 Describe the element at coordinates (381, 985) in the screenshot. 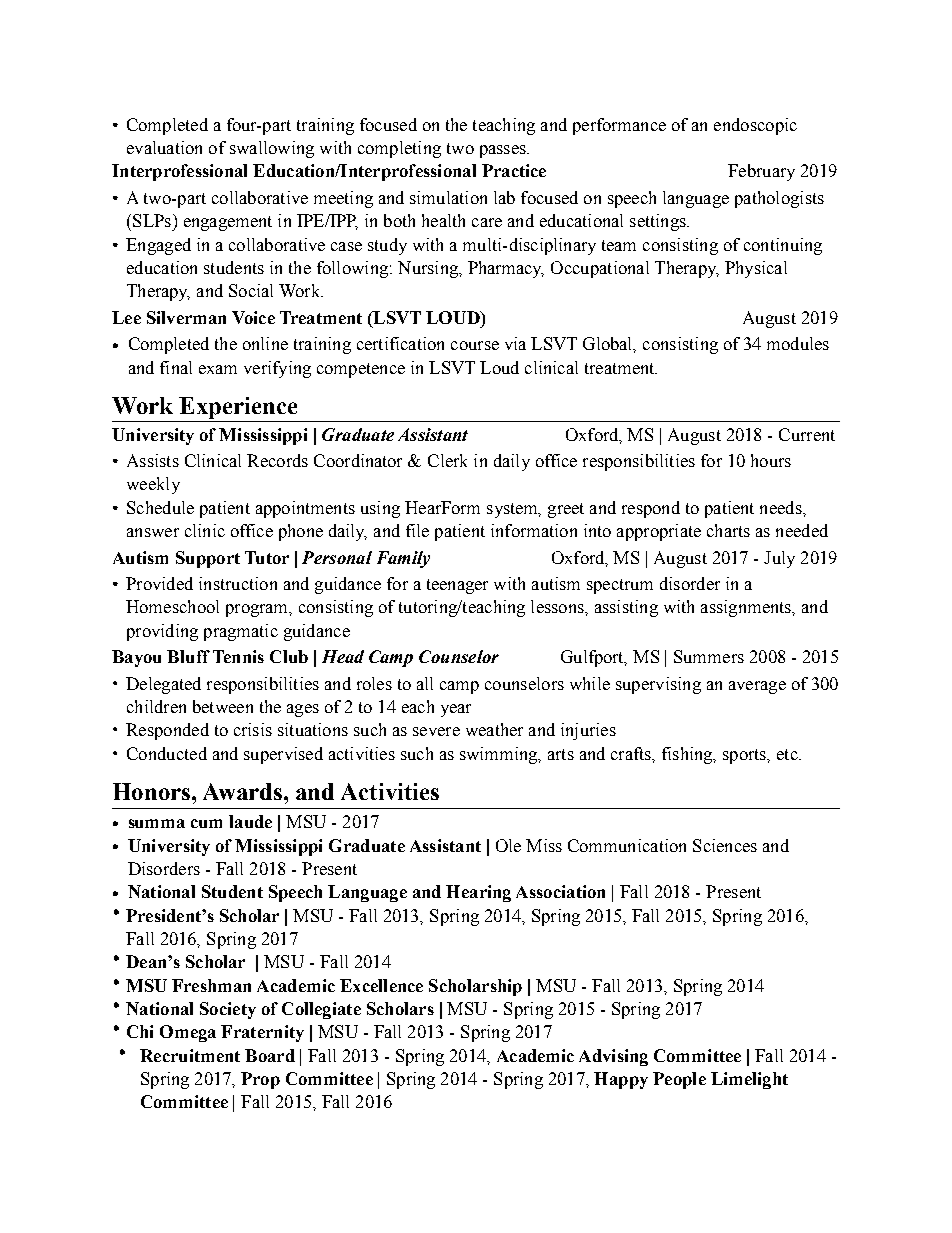

I see `Excellence` at that location.
